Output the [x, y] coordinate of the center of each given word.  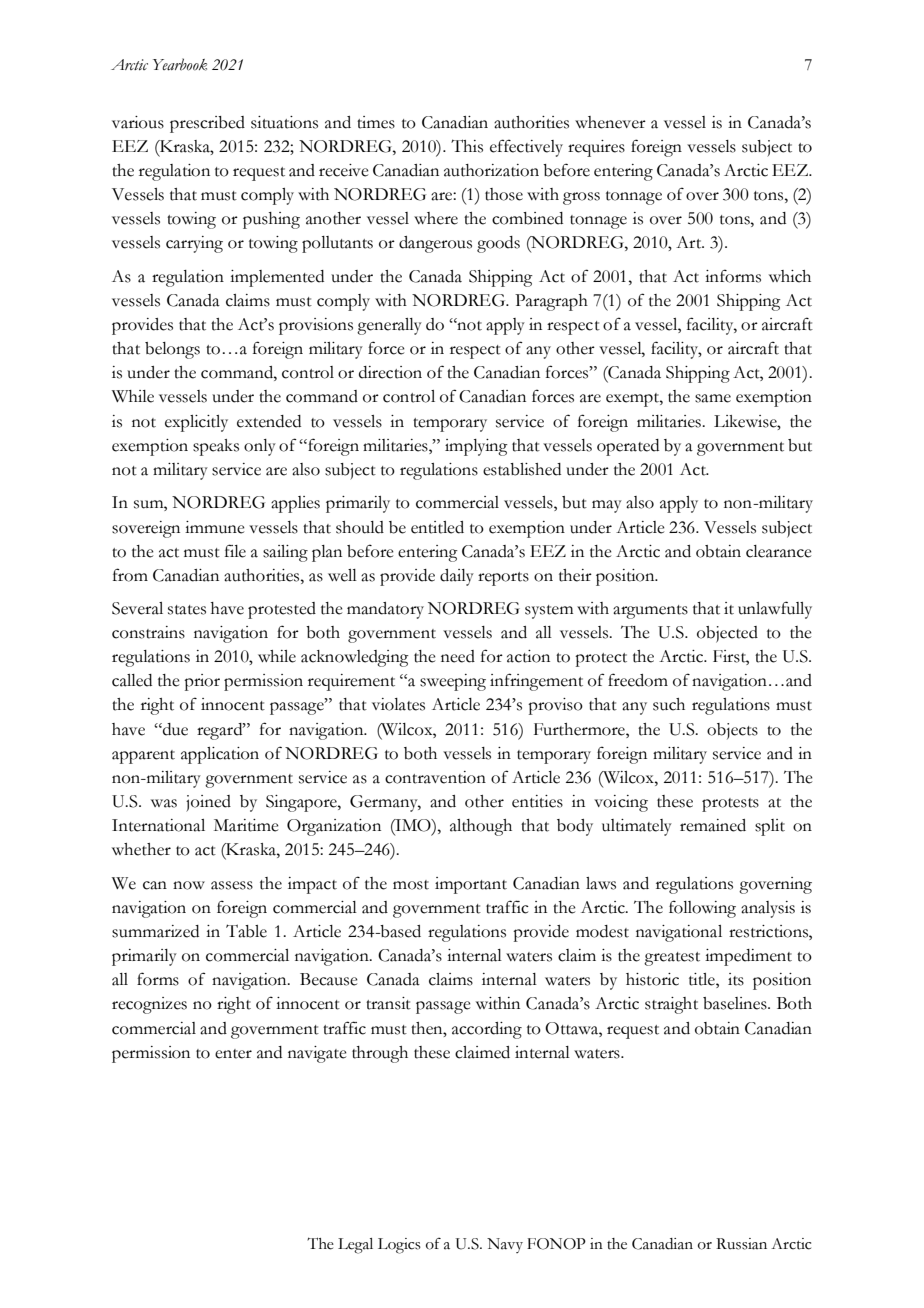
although [481, 827]
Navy [505, 1245]
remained [713, 825]
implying [476, 447]
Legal [355, 1246]
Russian [741, 1244]
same [713, 398]
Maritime [246, 825]
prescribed [207, 124]
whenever [610, 122]
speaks [216, 447]
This [467, 146]
